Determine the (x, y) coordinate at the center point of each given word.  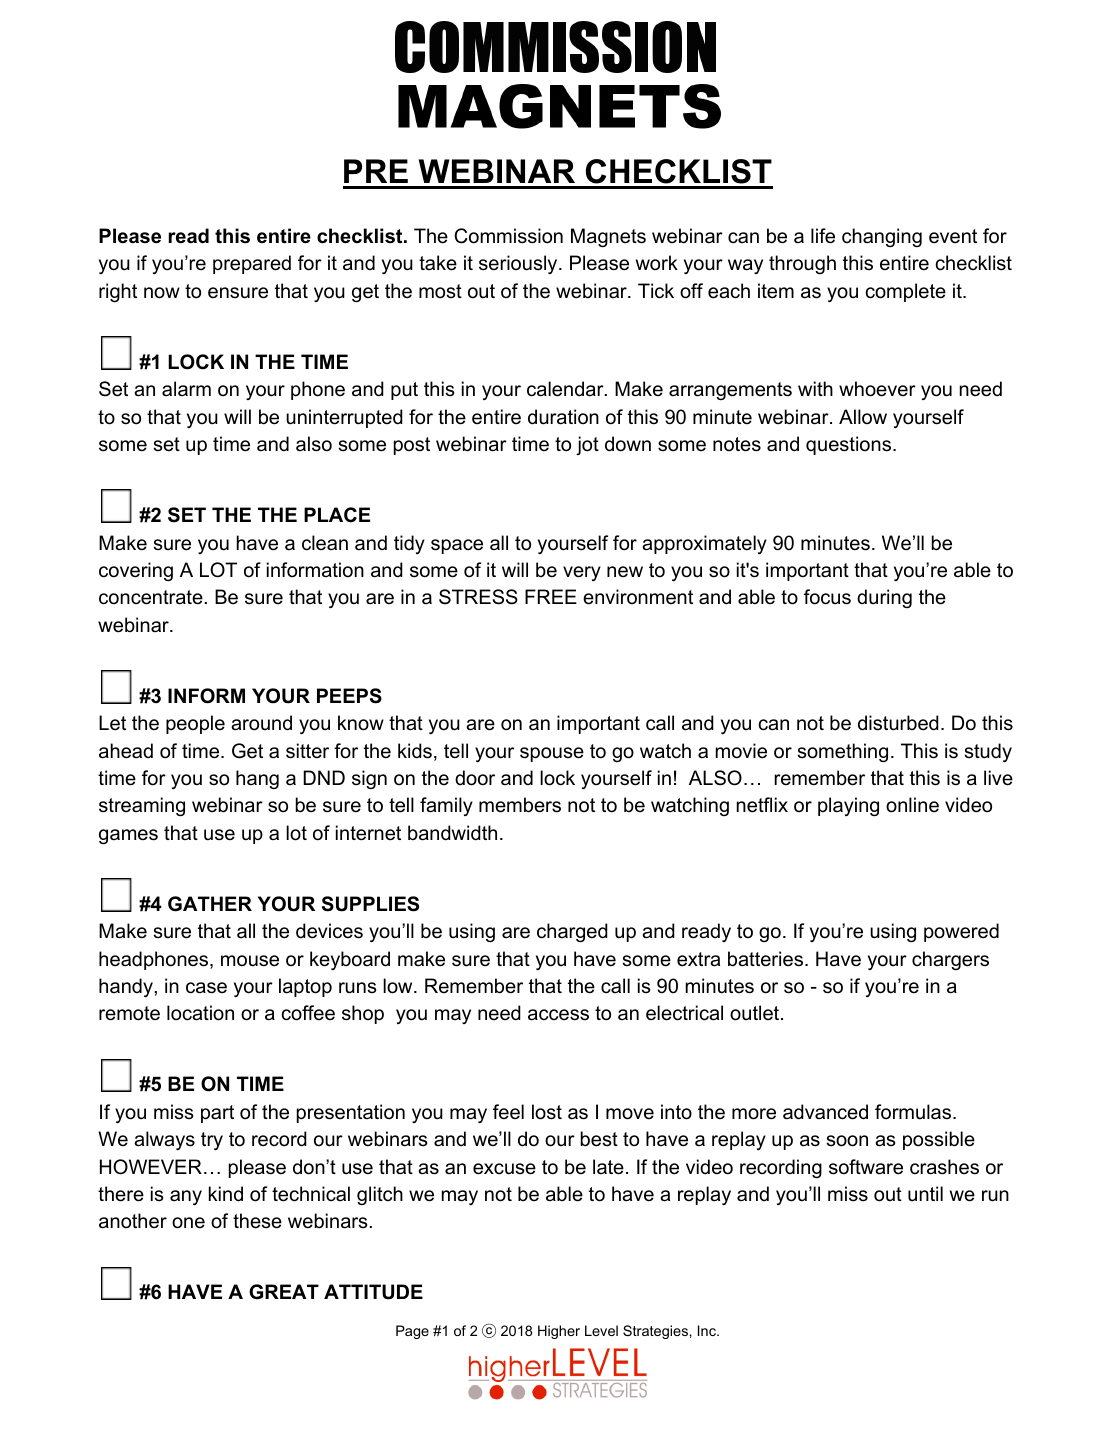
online (912, 805)
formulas (914, 1112)
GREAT (284, 1292)
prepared (252, 264)
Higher (559, 1332)
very (582, 573)
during (884, 598)
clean (325, 543)
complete (906, 292)
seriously (519, 264)
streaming (142, 806)
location (200, 1013)
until (925, 1193)
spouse (552, 754)
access (558, 1015)
